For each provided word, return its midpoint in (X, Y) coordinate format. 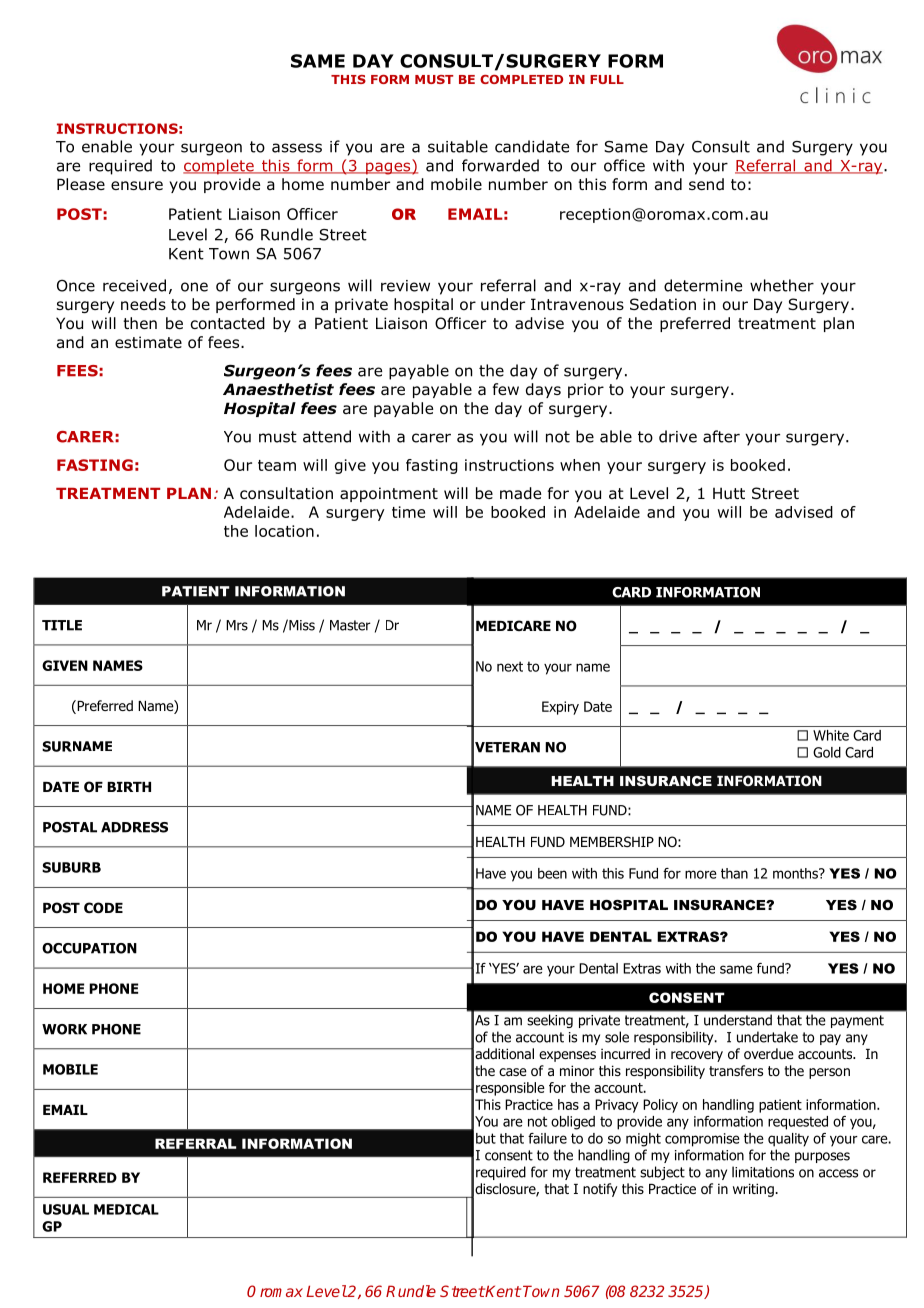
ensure (137, 185)
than (734, 873)
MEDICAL (126, 1209)
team (277, 465)
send (706, 184)
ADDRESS (134, 827)
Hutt (729, 493)
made (520, 493)
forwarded (500, 165)
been (552, 873)
